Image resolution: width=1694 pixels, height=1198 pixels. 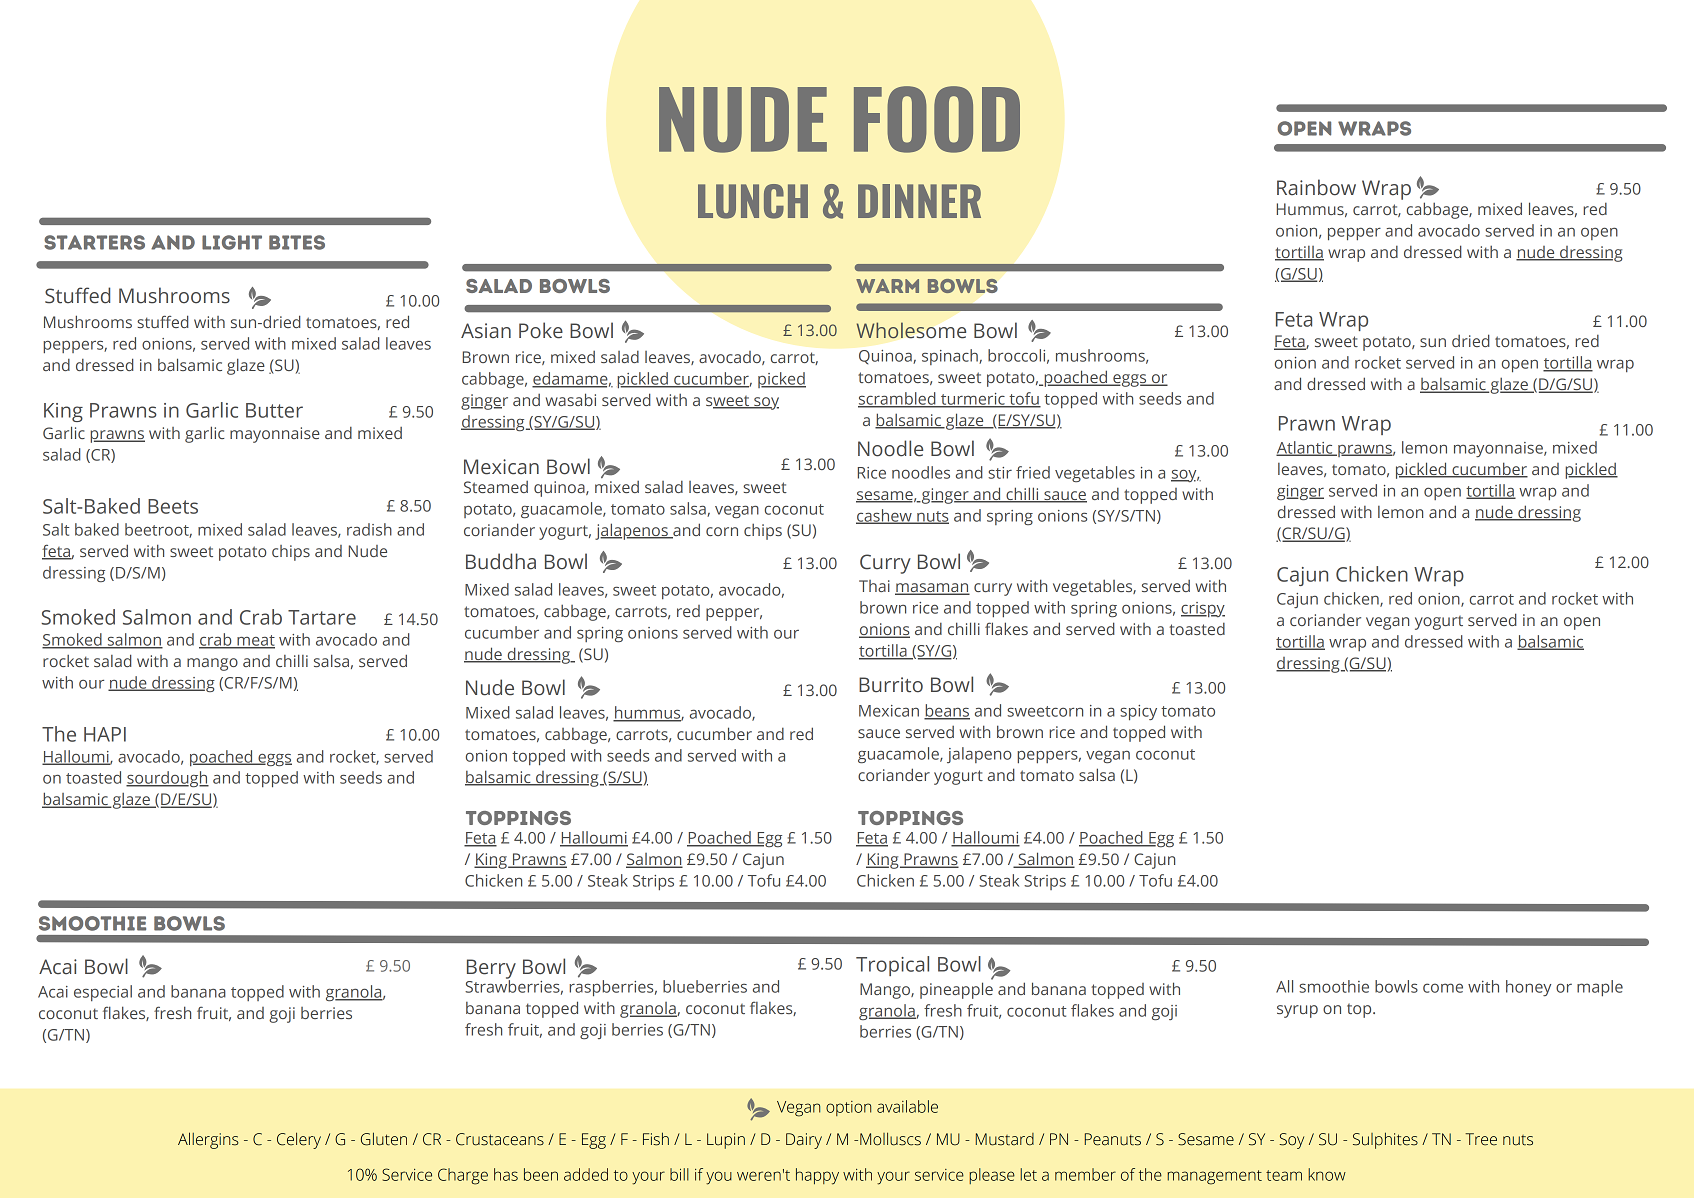 What do you see at coordinates (297, 242) in the image?
I see `BITES` at bounding box center [297, 242].
